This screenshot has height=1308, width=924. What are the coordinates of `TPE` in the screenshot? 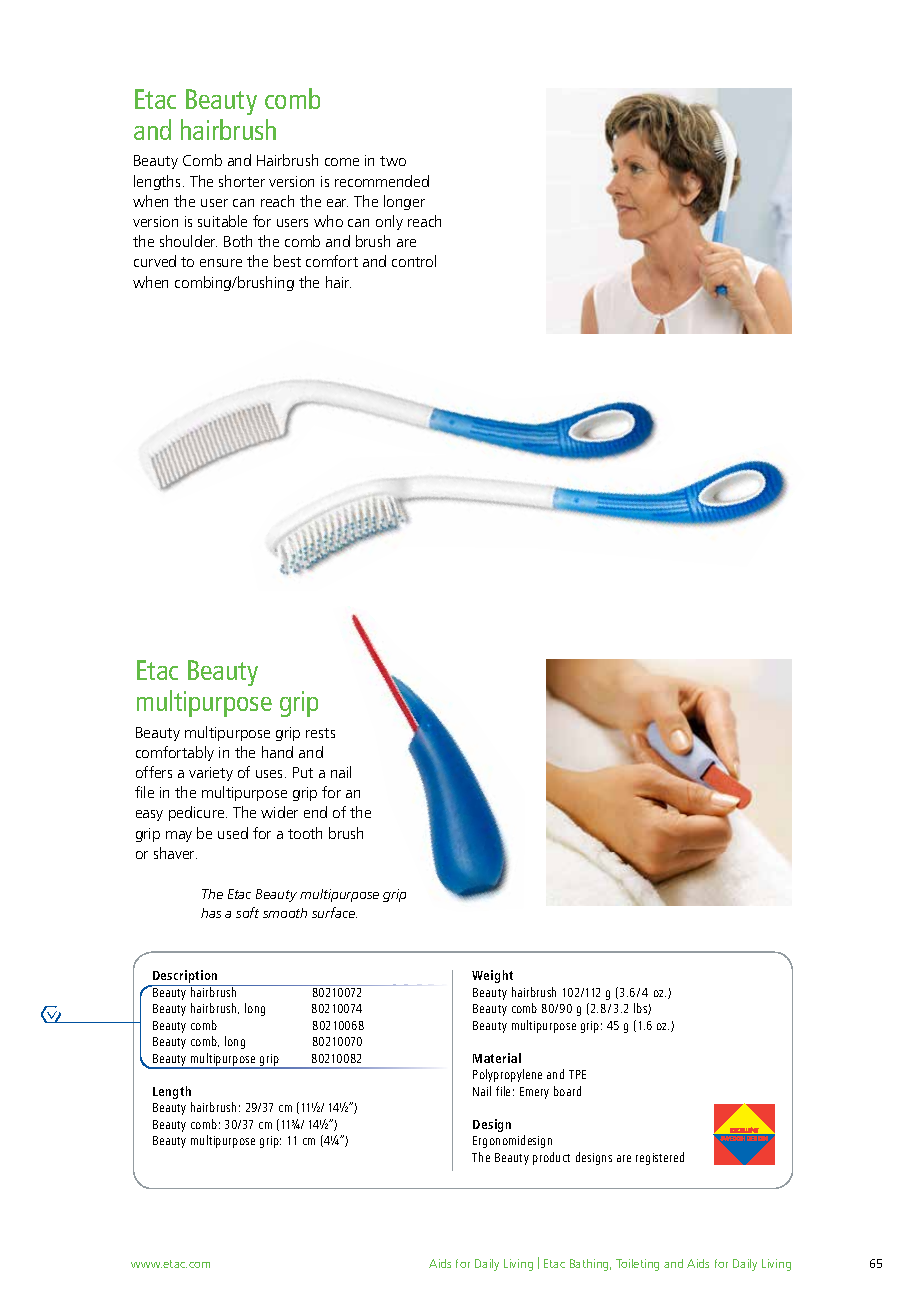 It's located at (577, 1074).
